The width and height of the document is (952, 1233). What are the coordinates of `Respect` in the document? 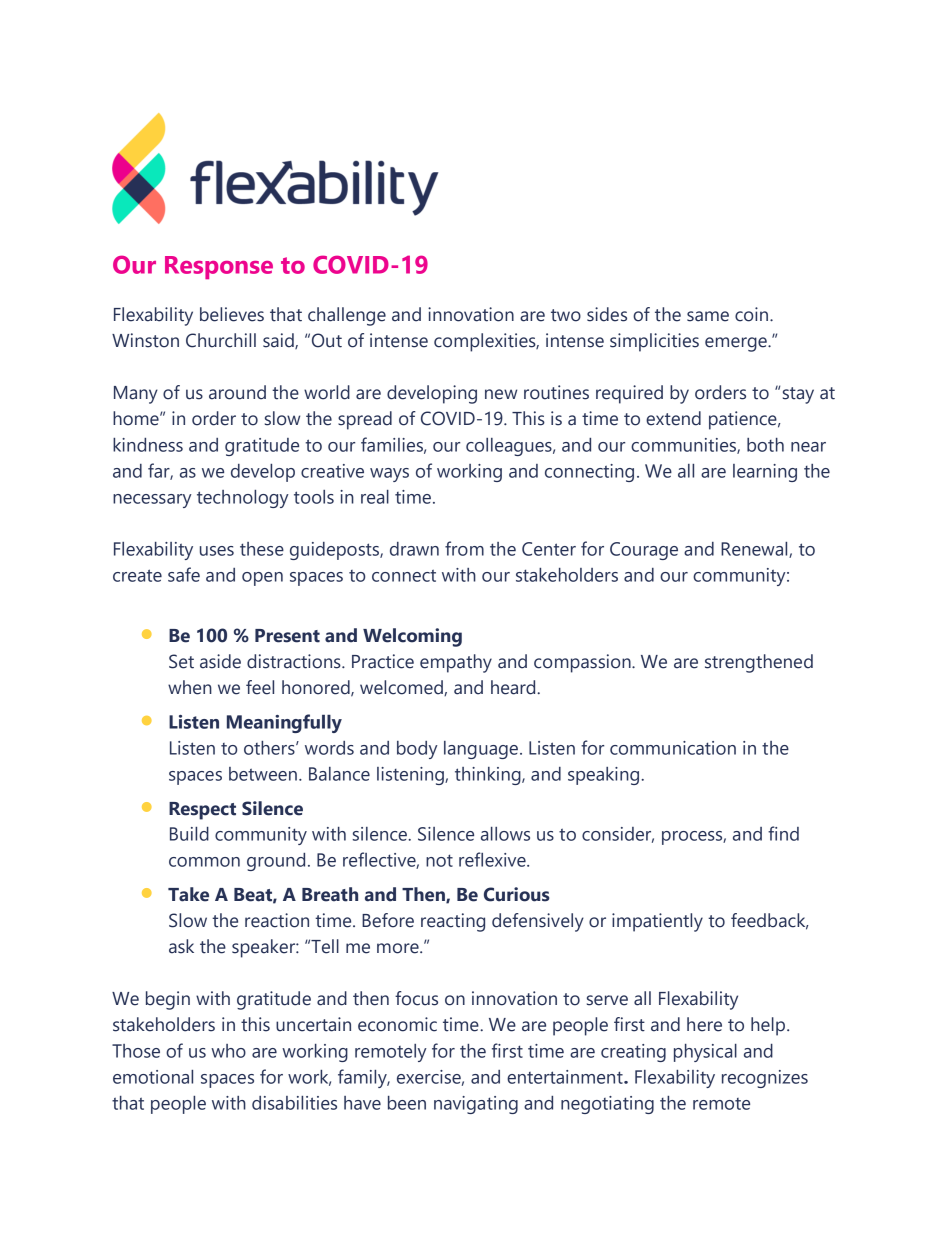 It's located at (202, 811).
